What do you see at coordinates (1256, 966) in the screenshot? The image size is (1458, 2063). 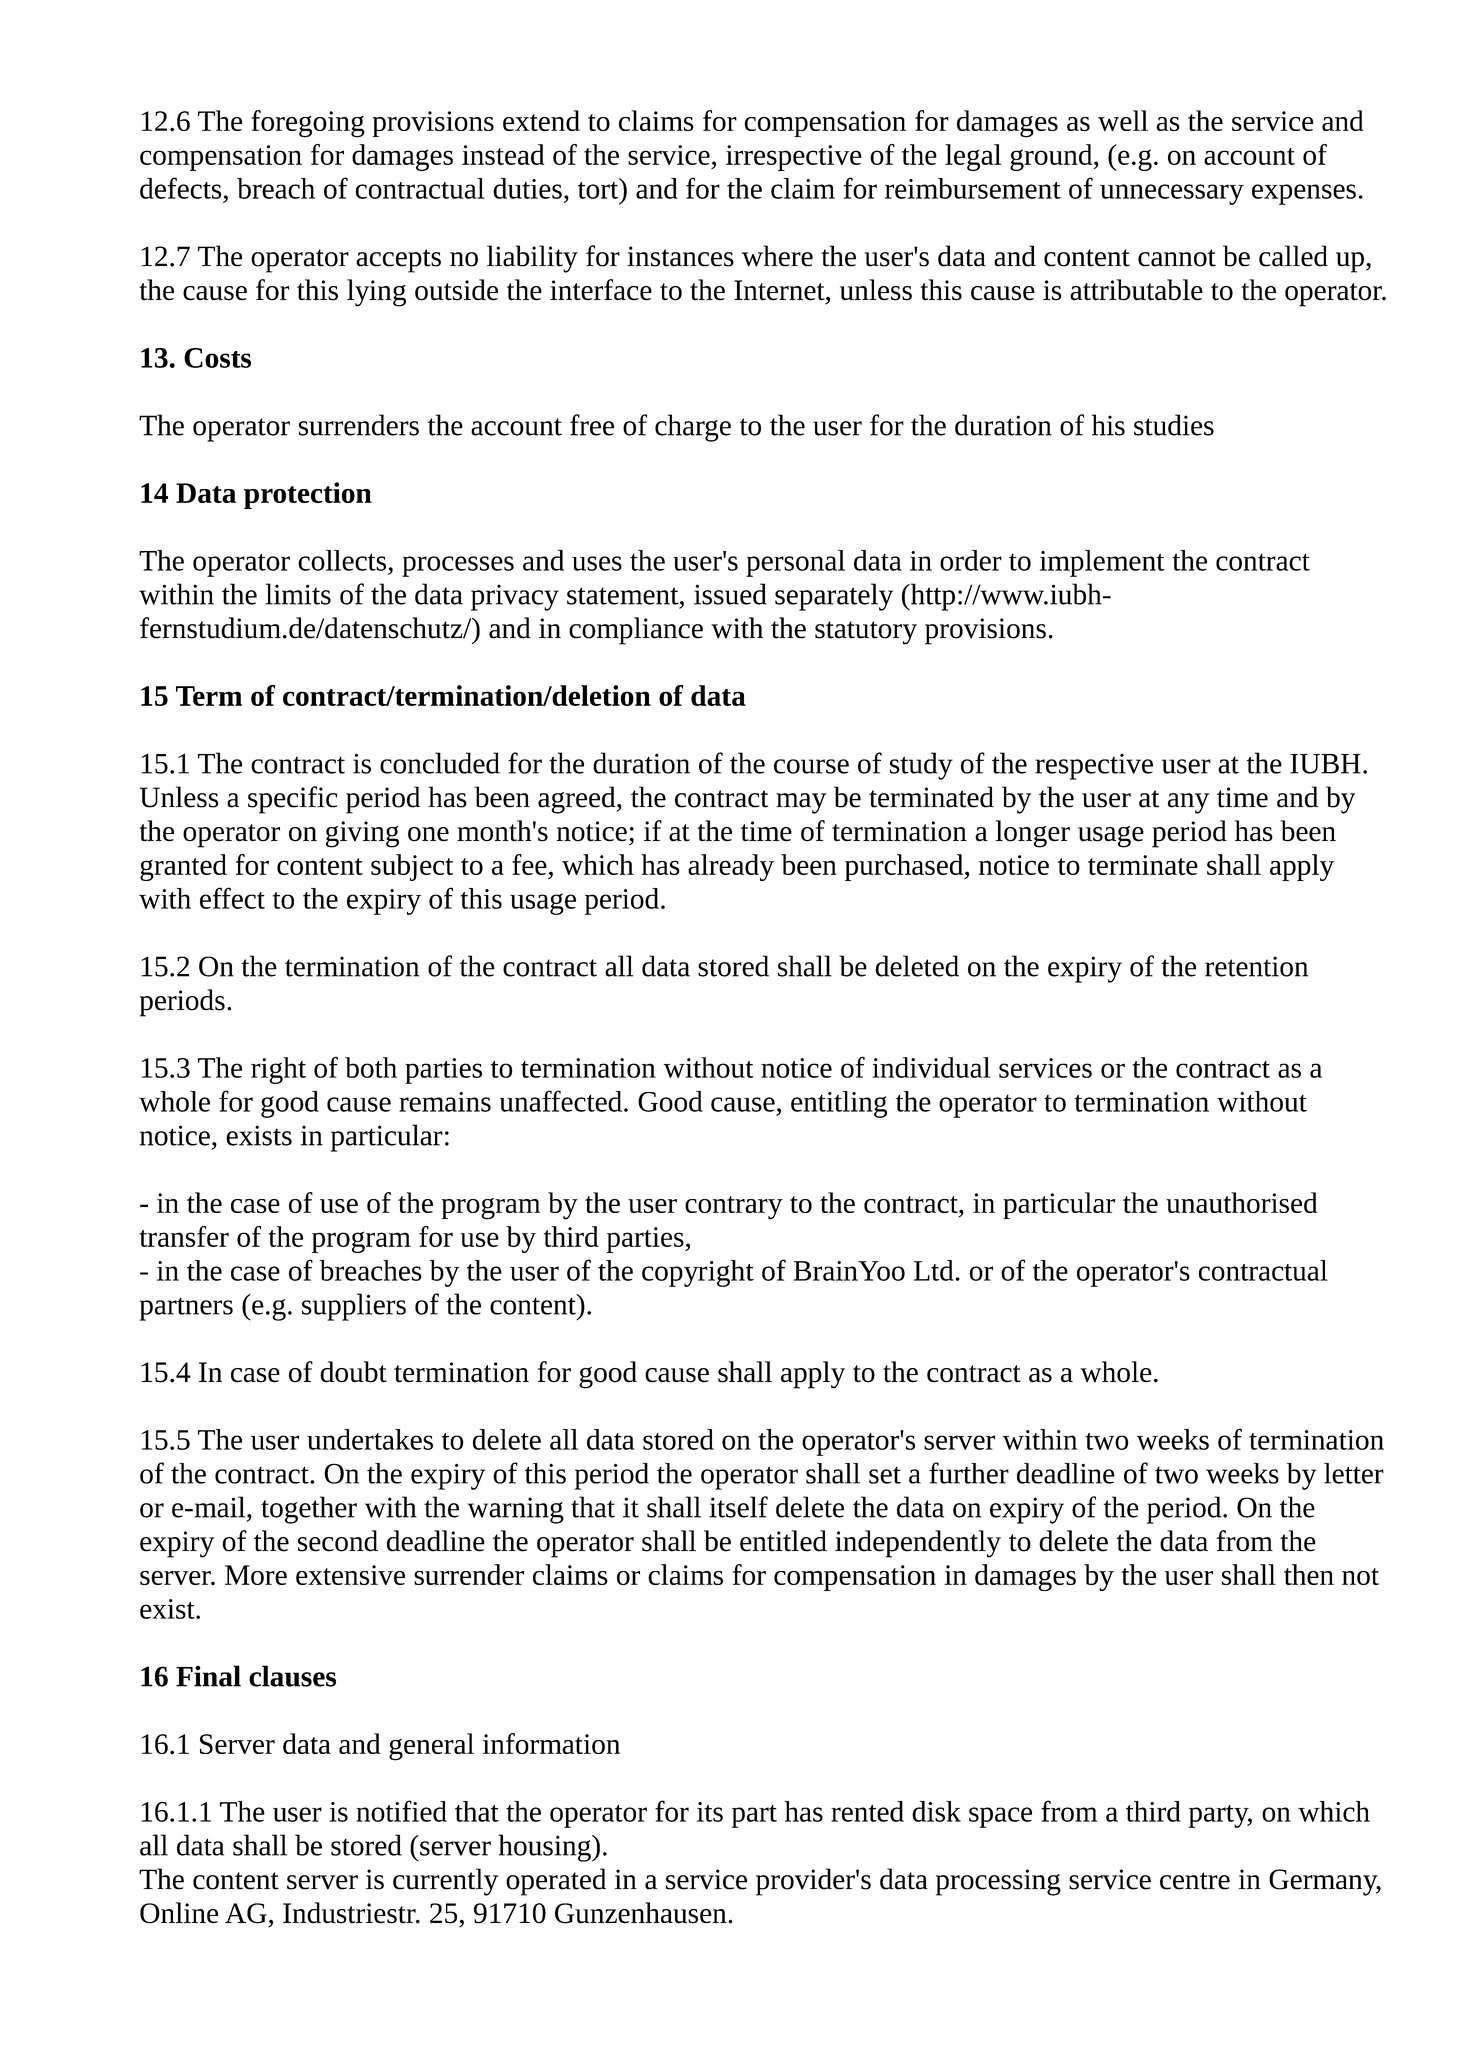 I see `retention` at bounding box center [1256, 966].
